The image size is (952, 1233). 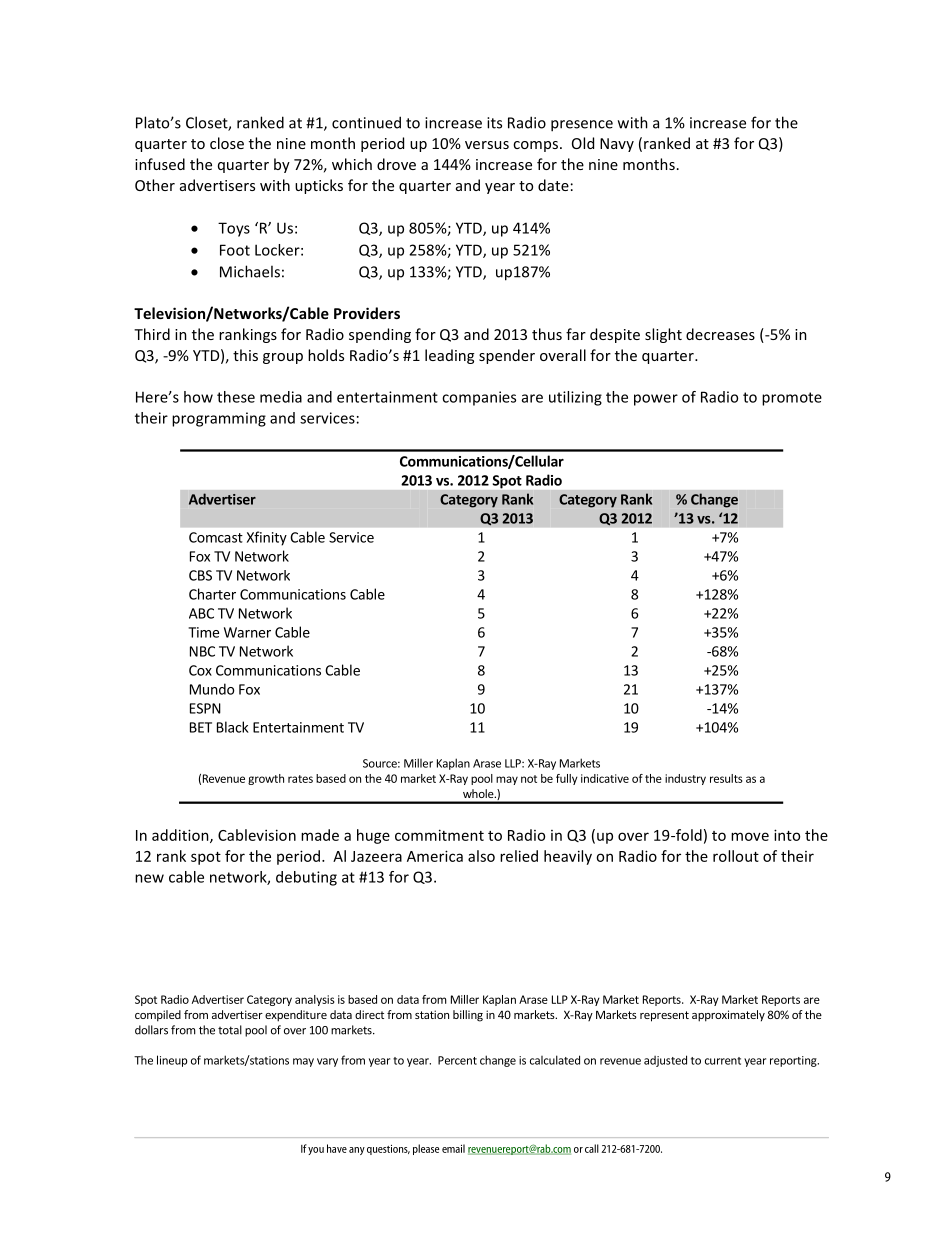 What do you see at coordinates (726, 778) in the image?
I see `results` at bounding box center [726, 778].
